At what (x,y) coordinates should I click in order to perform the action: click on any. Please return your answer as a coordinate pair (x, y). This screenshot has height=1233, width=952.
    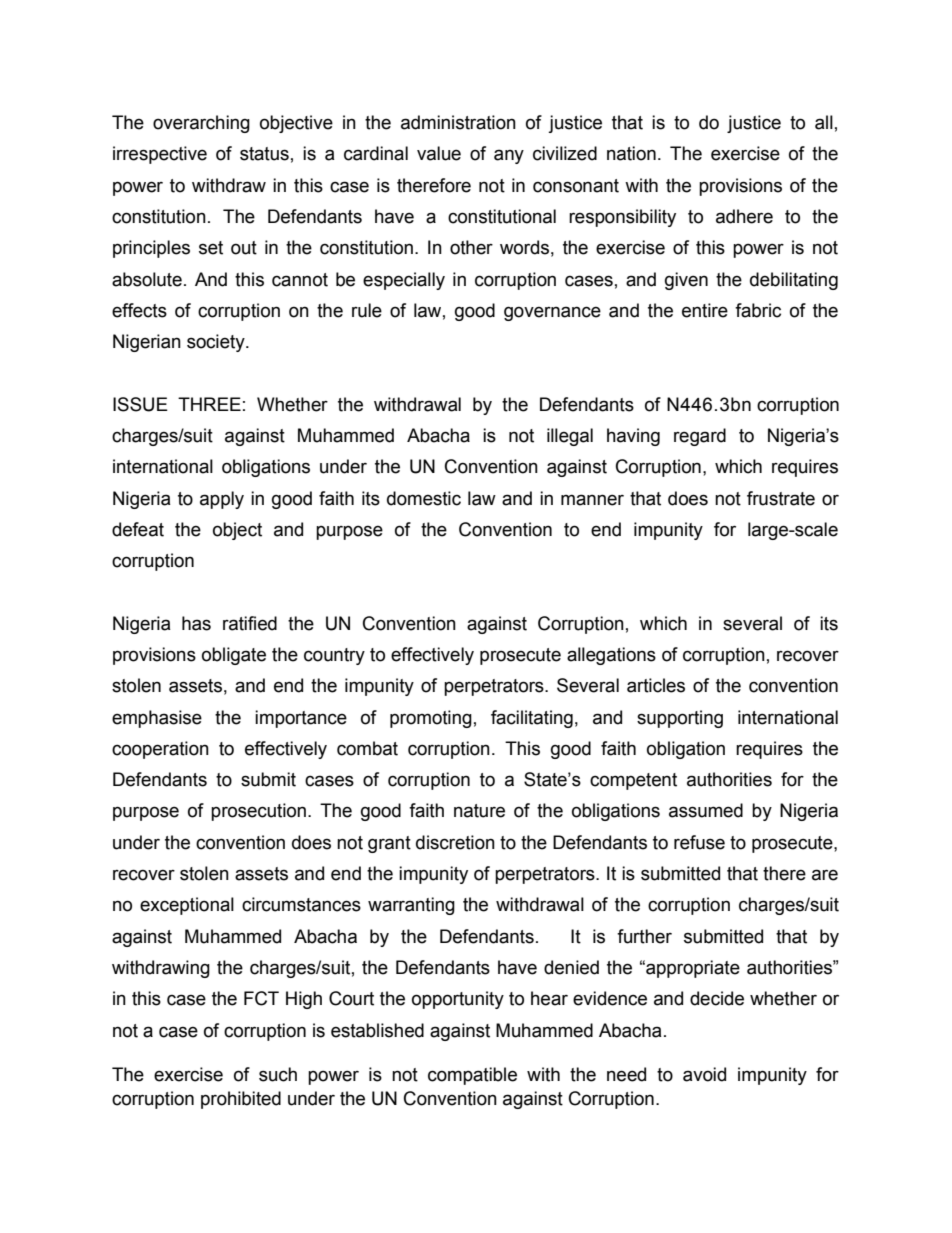
    Looking at the image, I should click on (509, 156).
